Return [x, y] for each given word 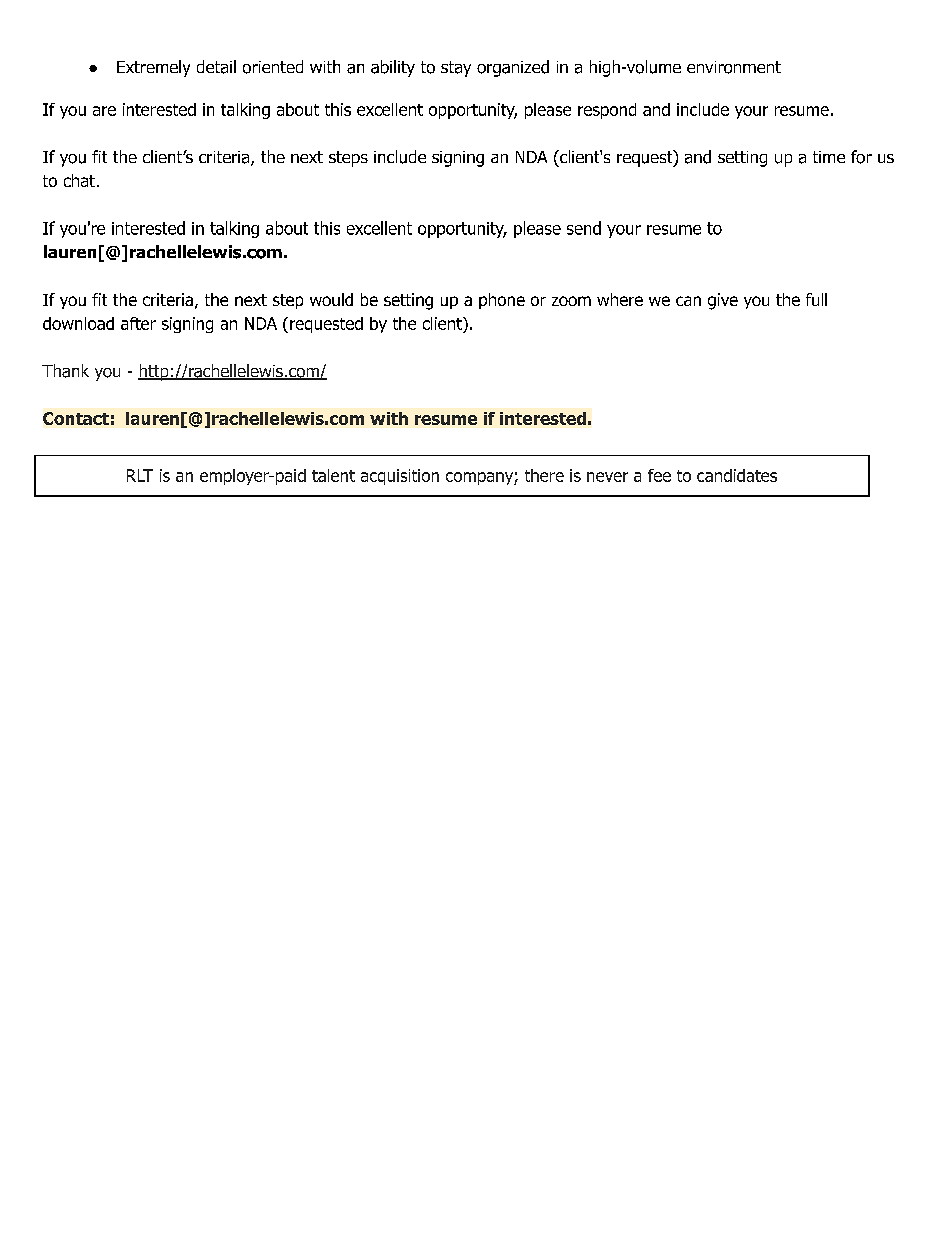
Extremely [153, 68]
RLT [140, 475]
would [331, 299]
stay [456, 69]
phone [502, 301]
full [816, 299]
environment [734, 67]
